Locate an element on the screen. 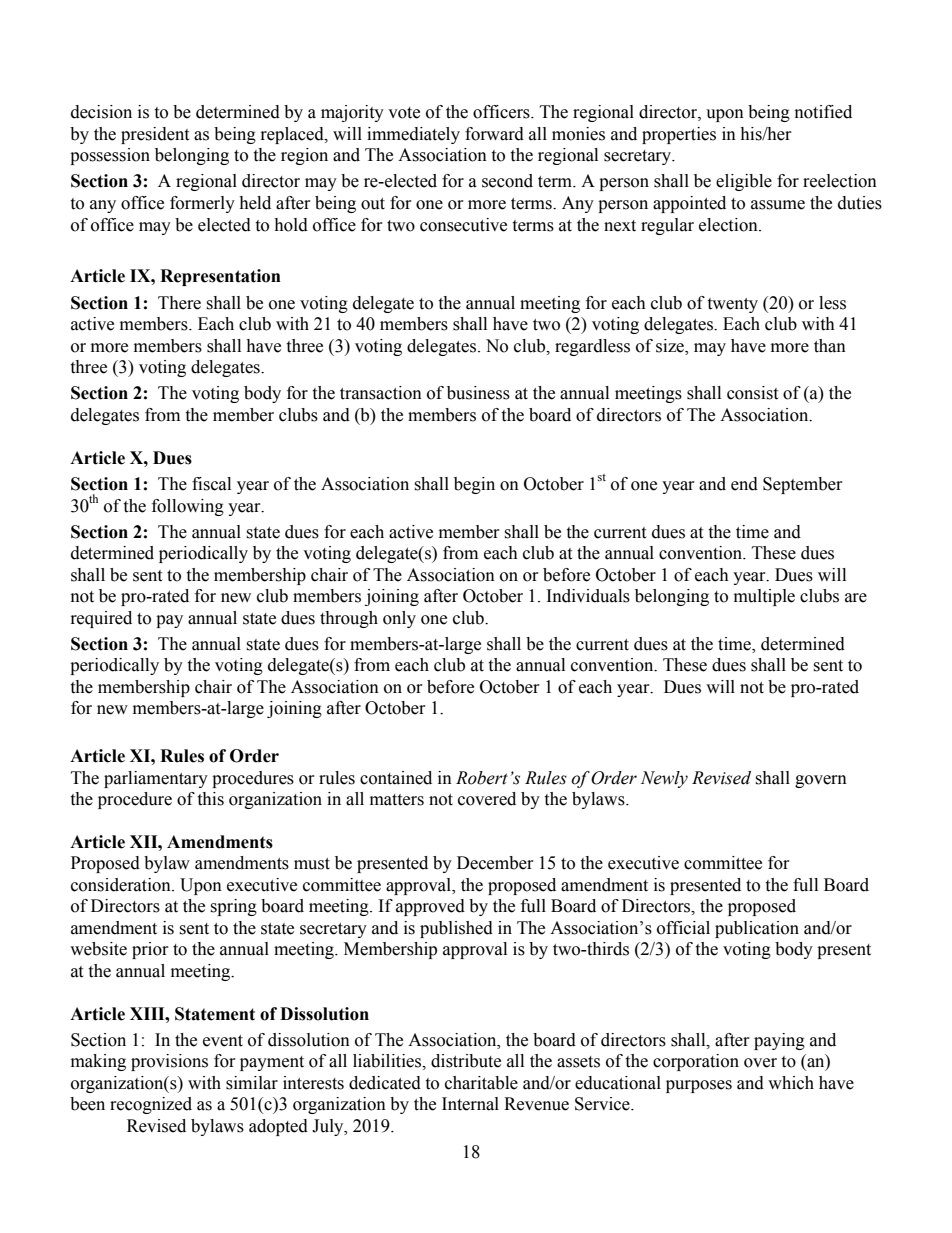 The height and width of the screenshot is (1233, 952). consist is located at coordinates (752, 393).
